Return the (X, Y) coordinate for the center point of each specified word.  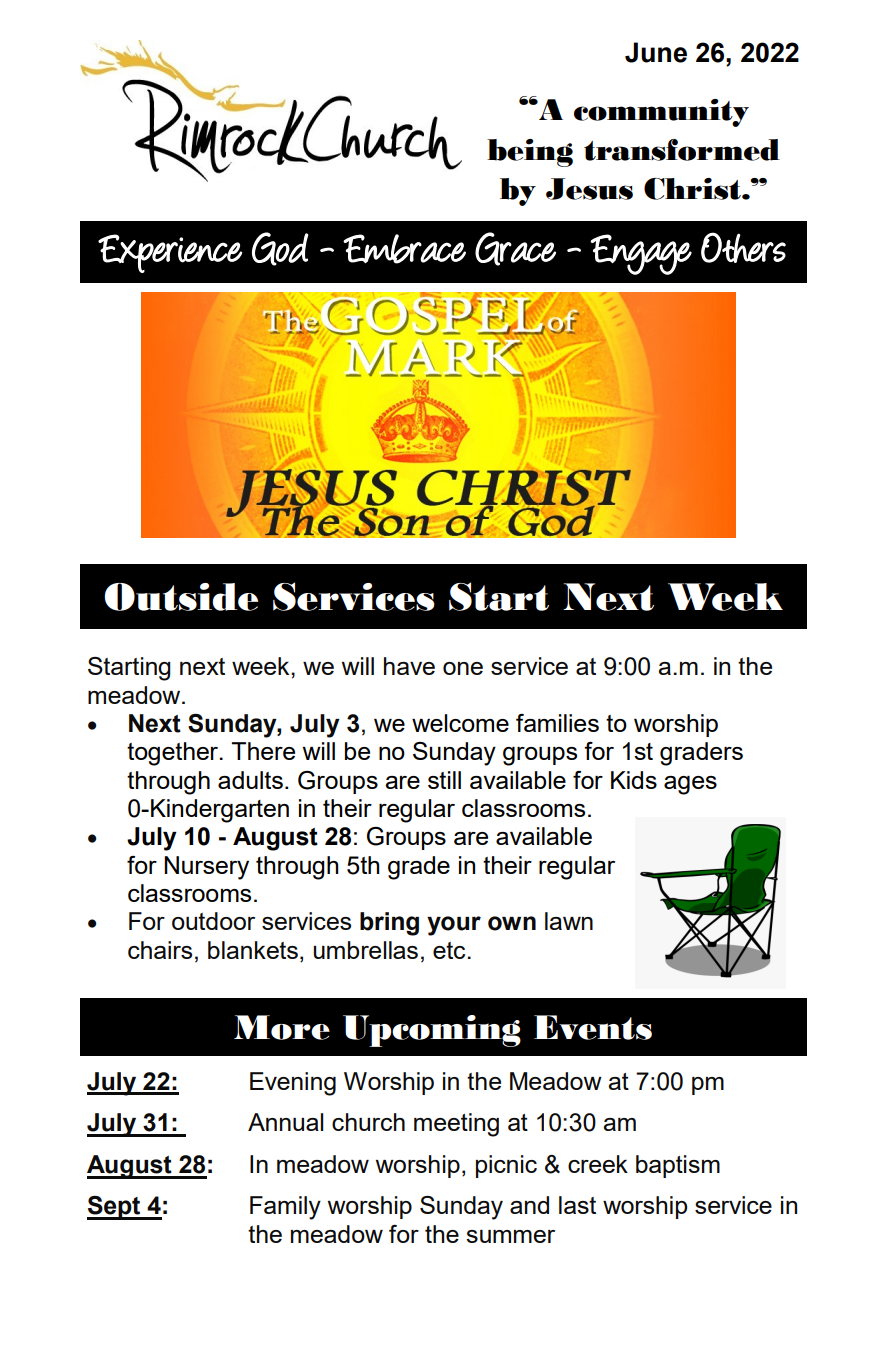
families (557, 723)
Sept (115, 1208)
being (530, 153)
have (409, 666)
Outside (181, 597)
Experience (170, 253)
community (661, 113)
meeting (456, 1125)
